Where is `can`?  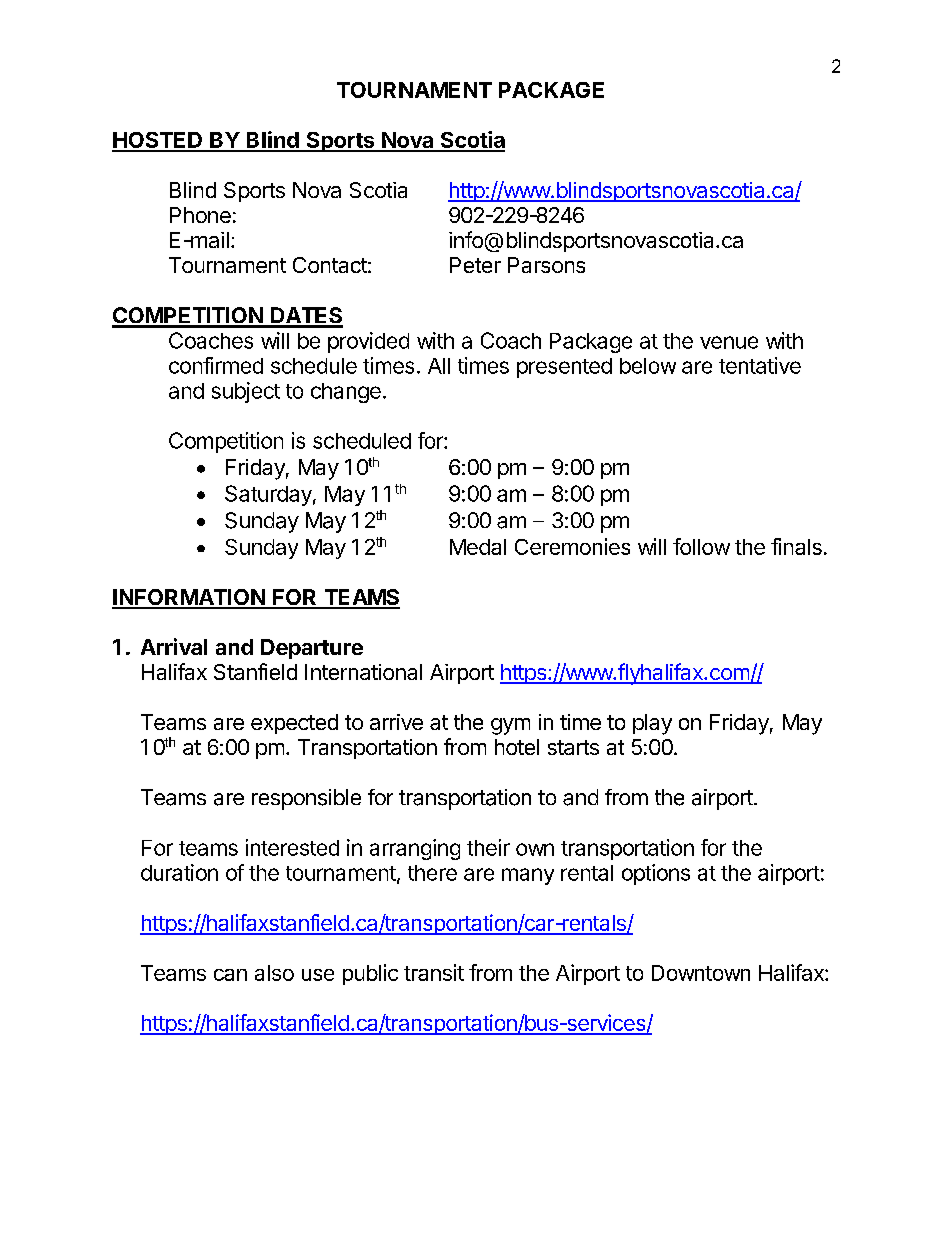 can is located at coordinates (230, 975).
